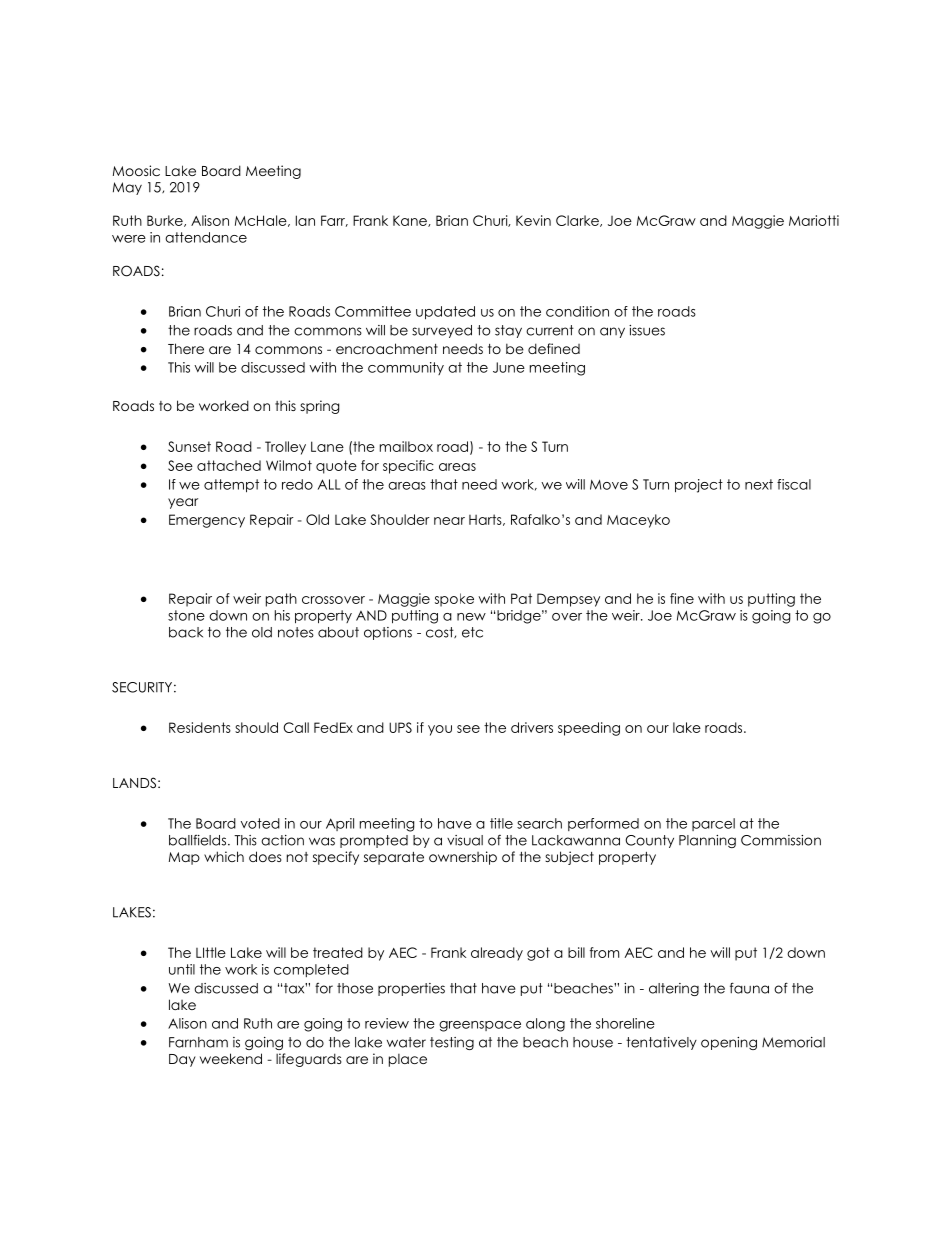 The width and height of the page is (952, 1233). What do you see at coordinates (411, 221) in the page?
I see `Kane` at bounding box center [411, 221].
